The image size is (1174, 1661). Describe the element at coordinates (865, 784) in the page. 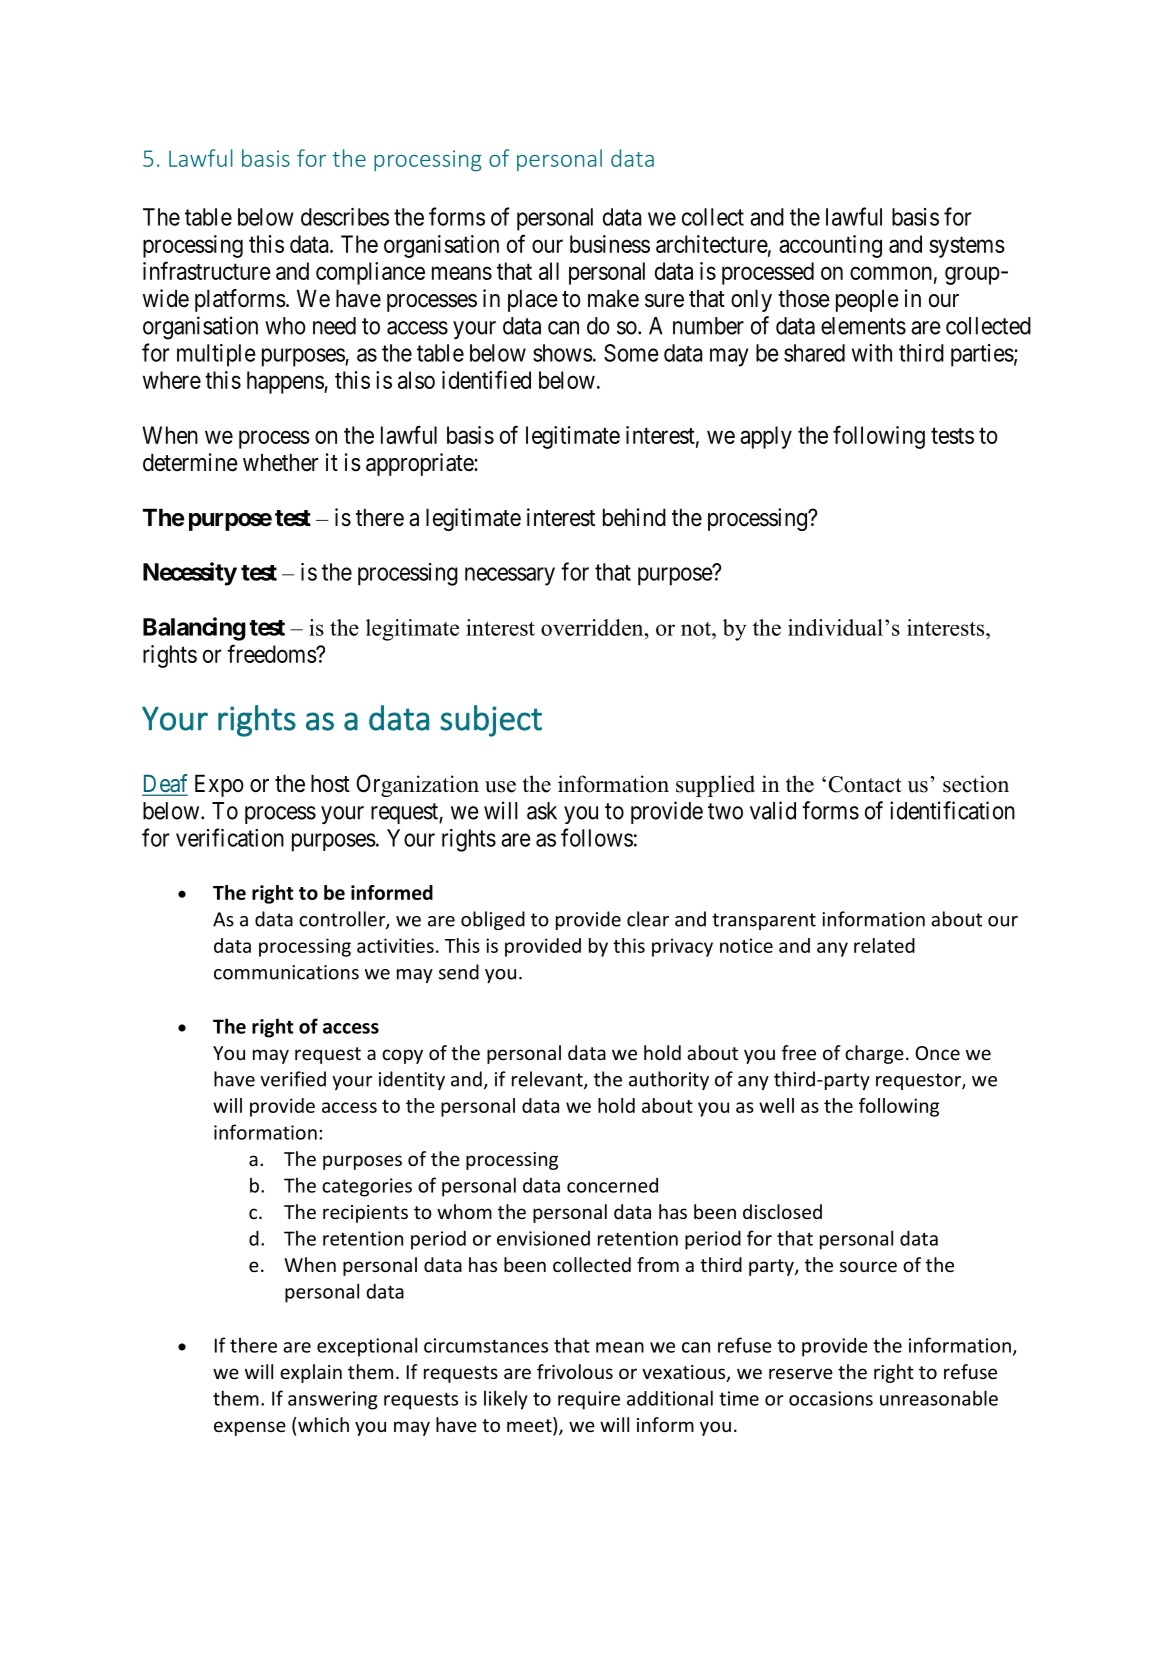

I see `Contact` at that location.
